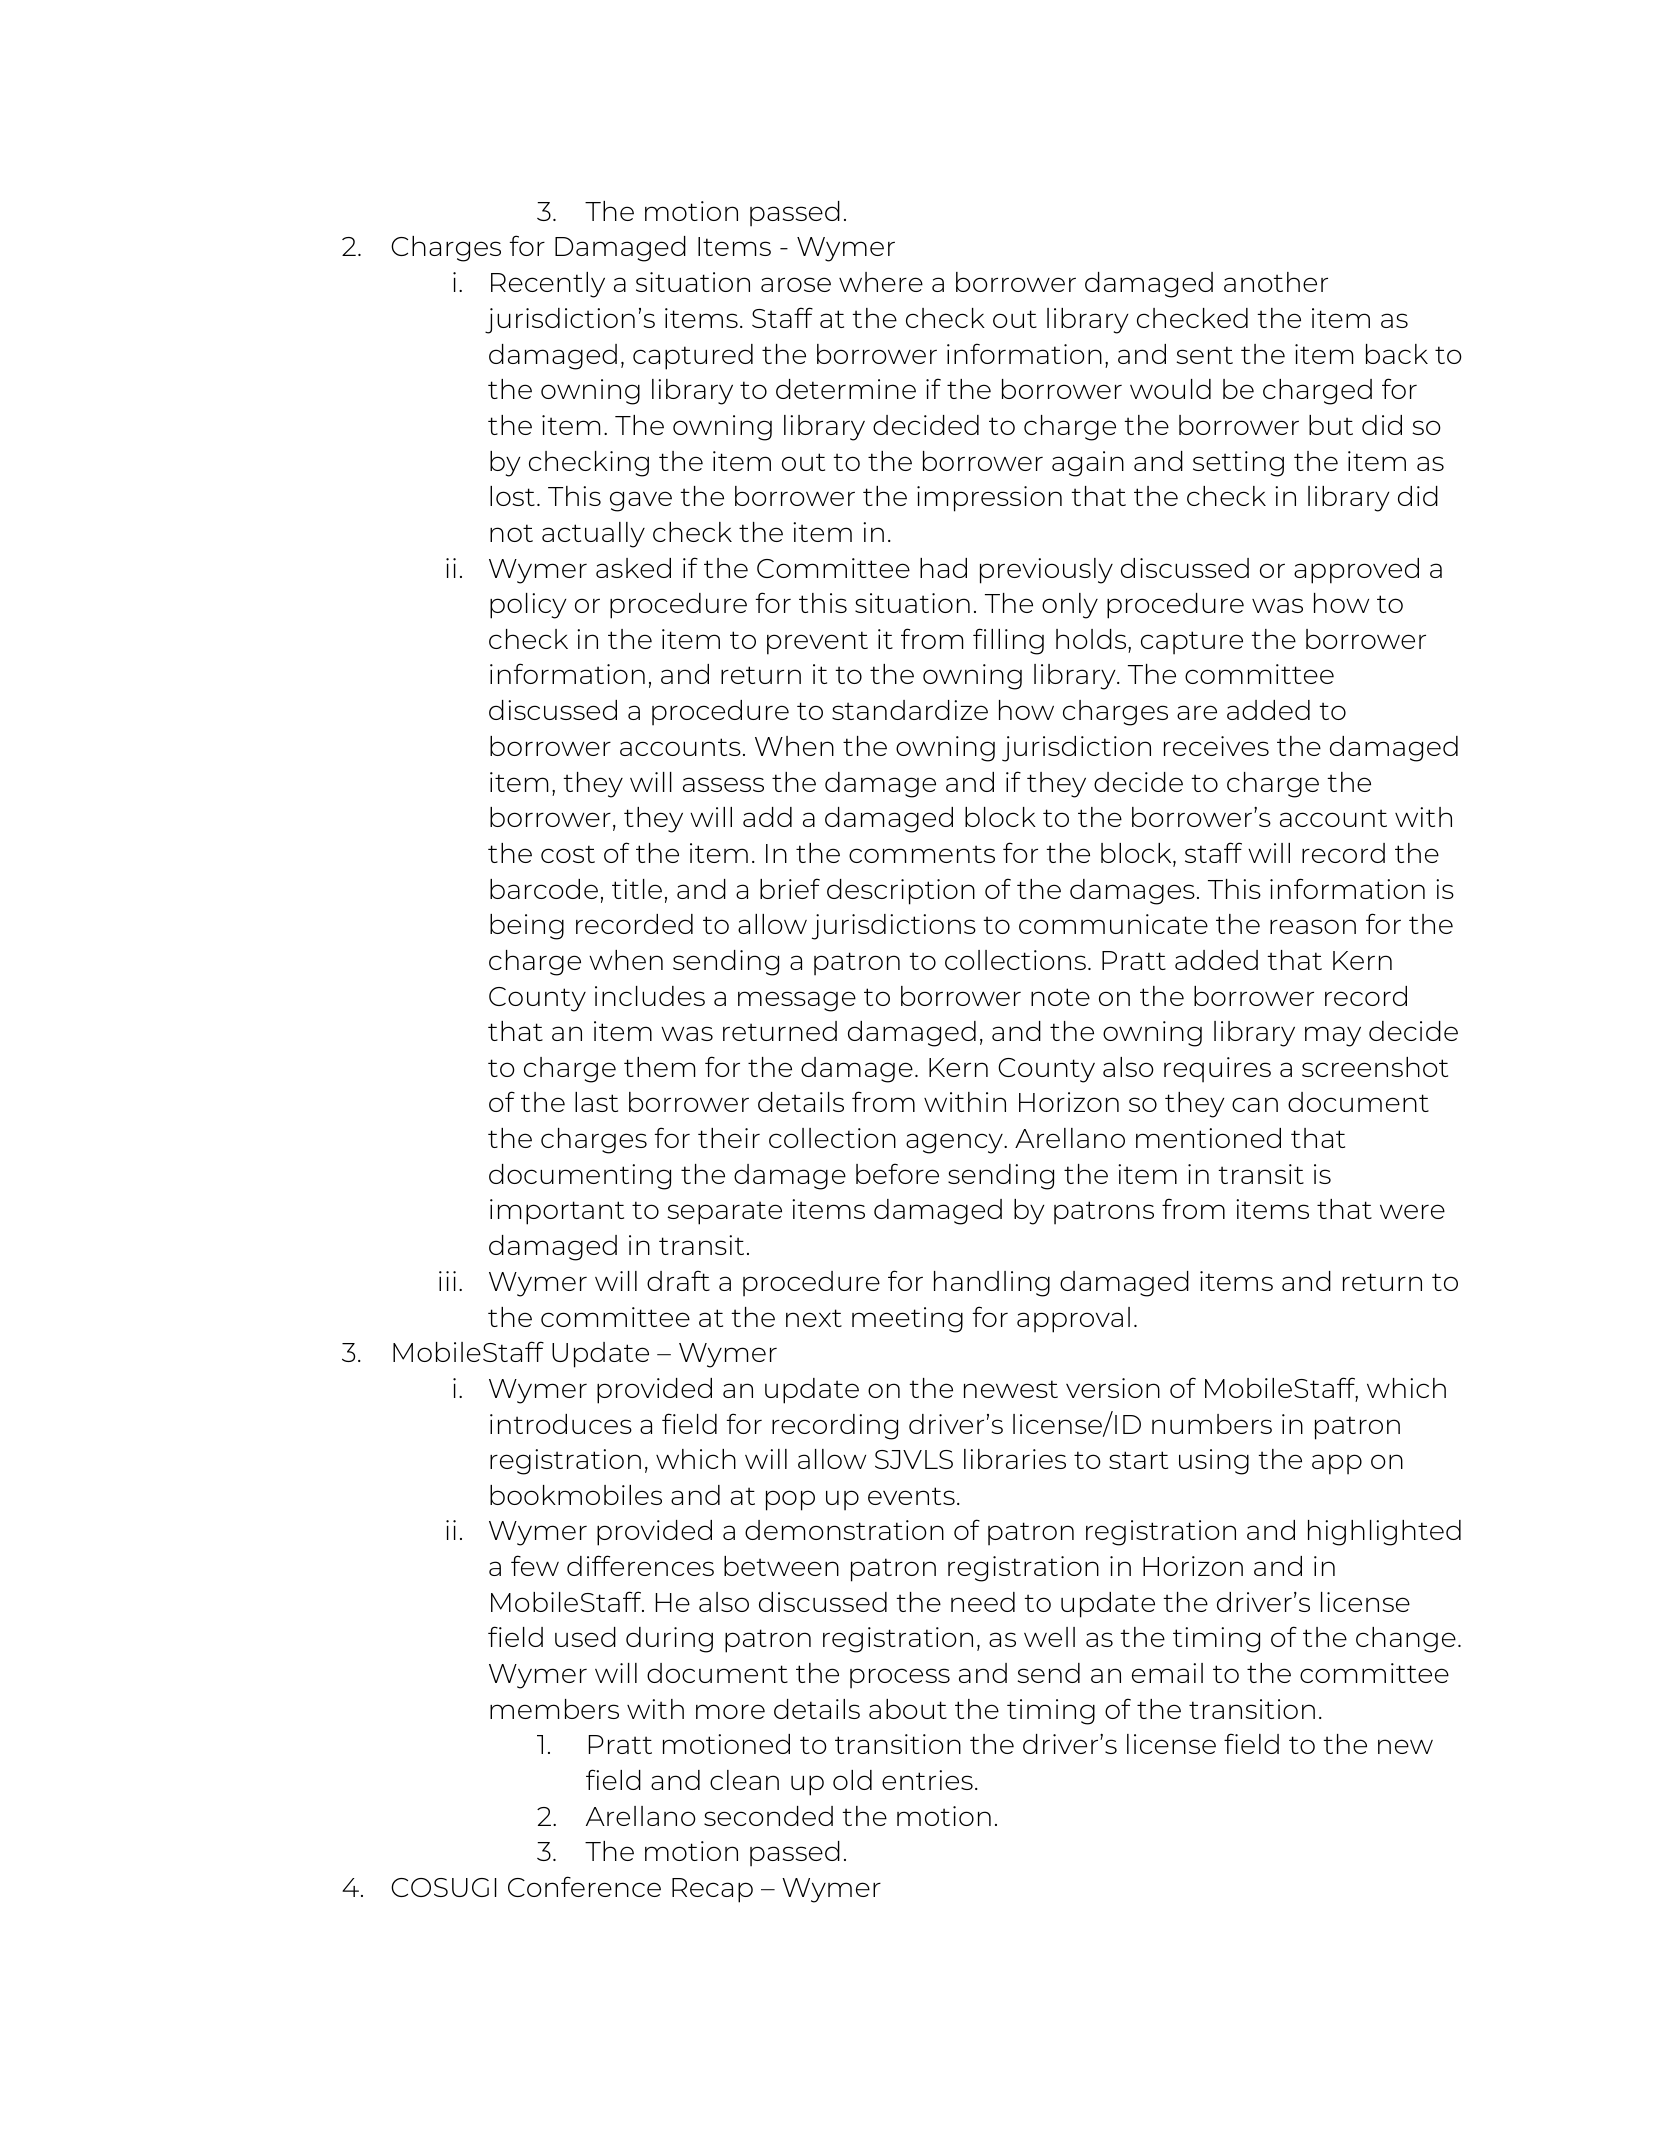 The image size is (1659, 2147). What do you see at coordinates (911, 1496) in the image?
I see `events` at bounding box center [911, 1496].
